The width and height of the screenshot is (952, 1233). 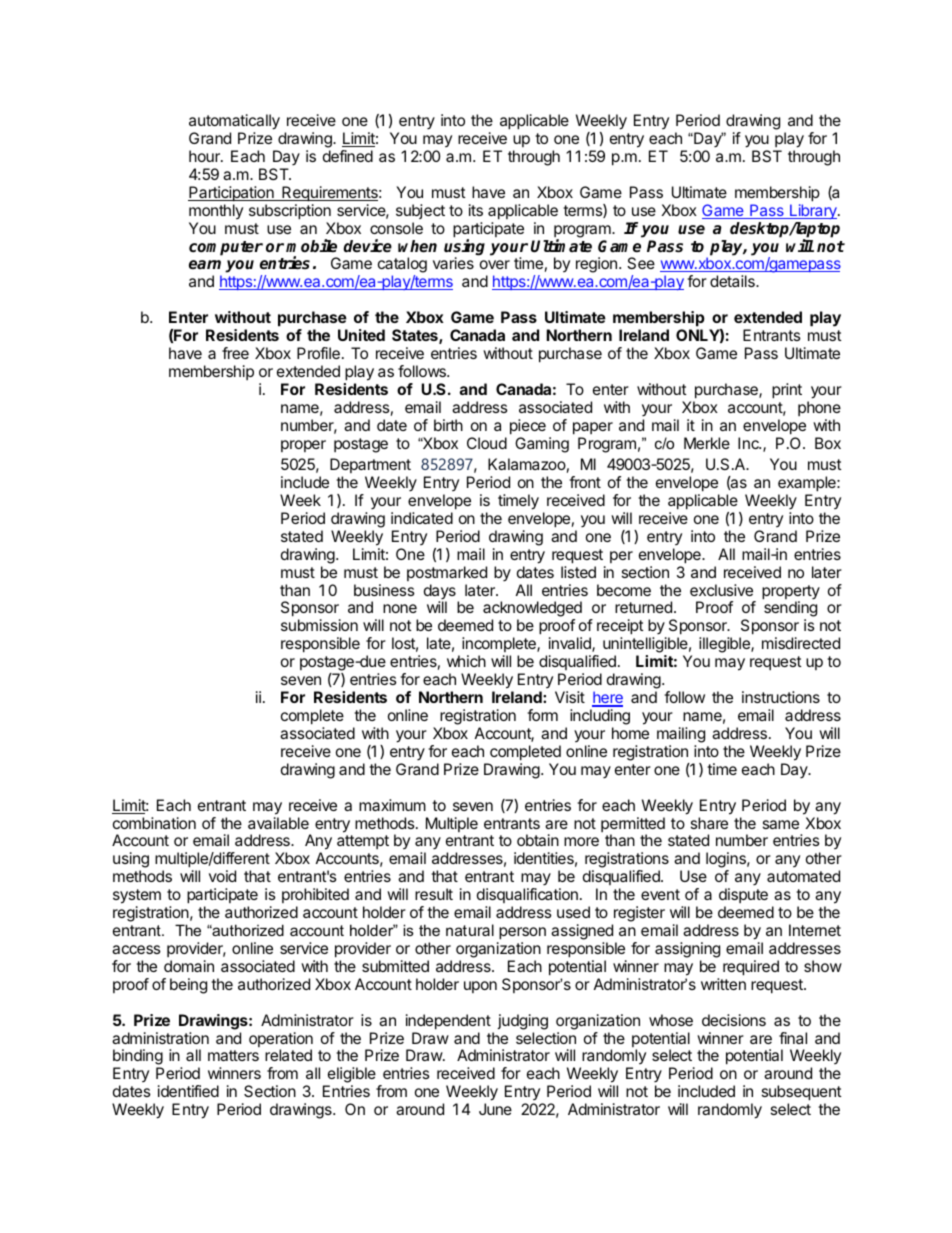 I want to click on Library, so click(x=813, y=211).
